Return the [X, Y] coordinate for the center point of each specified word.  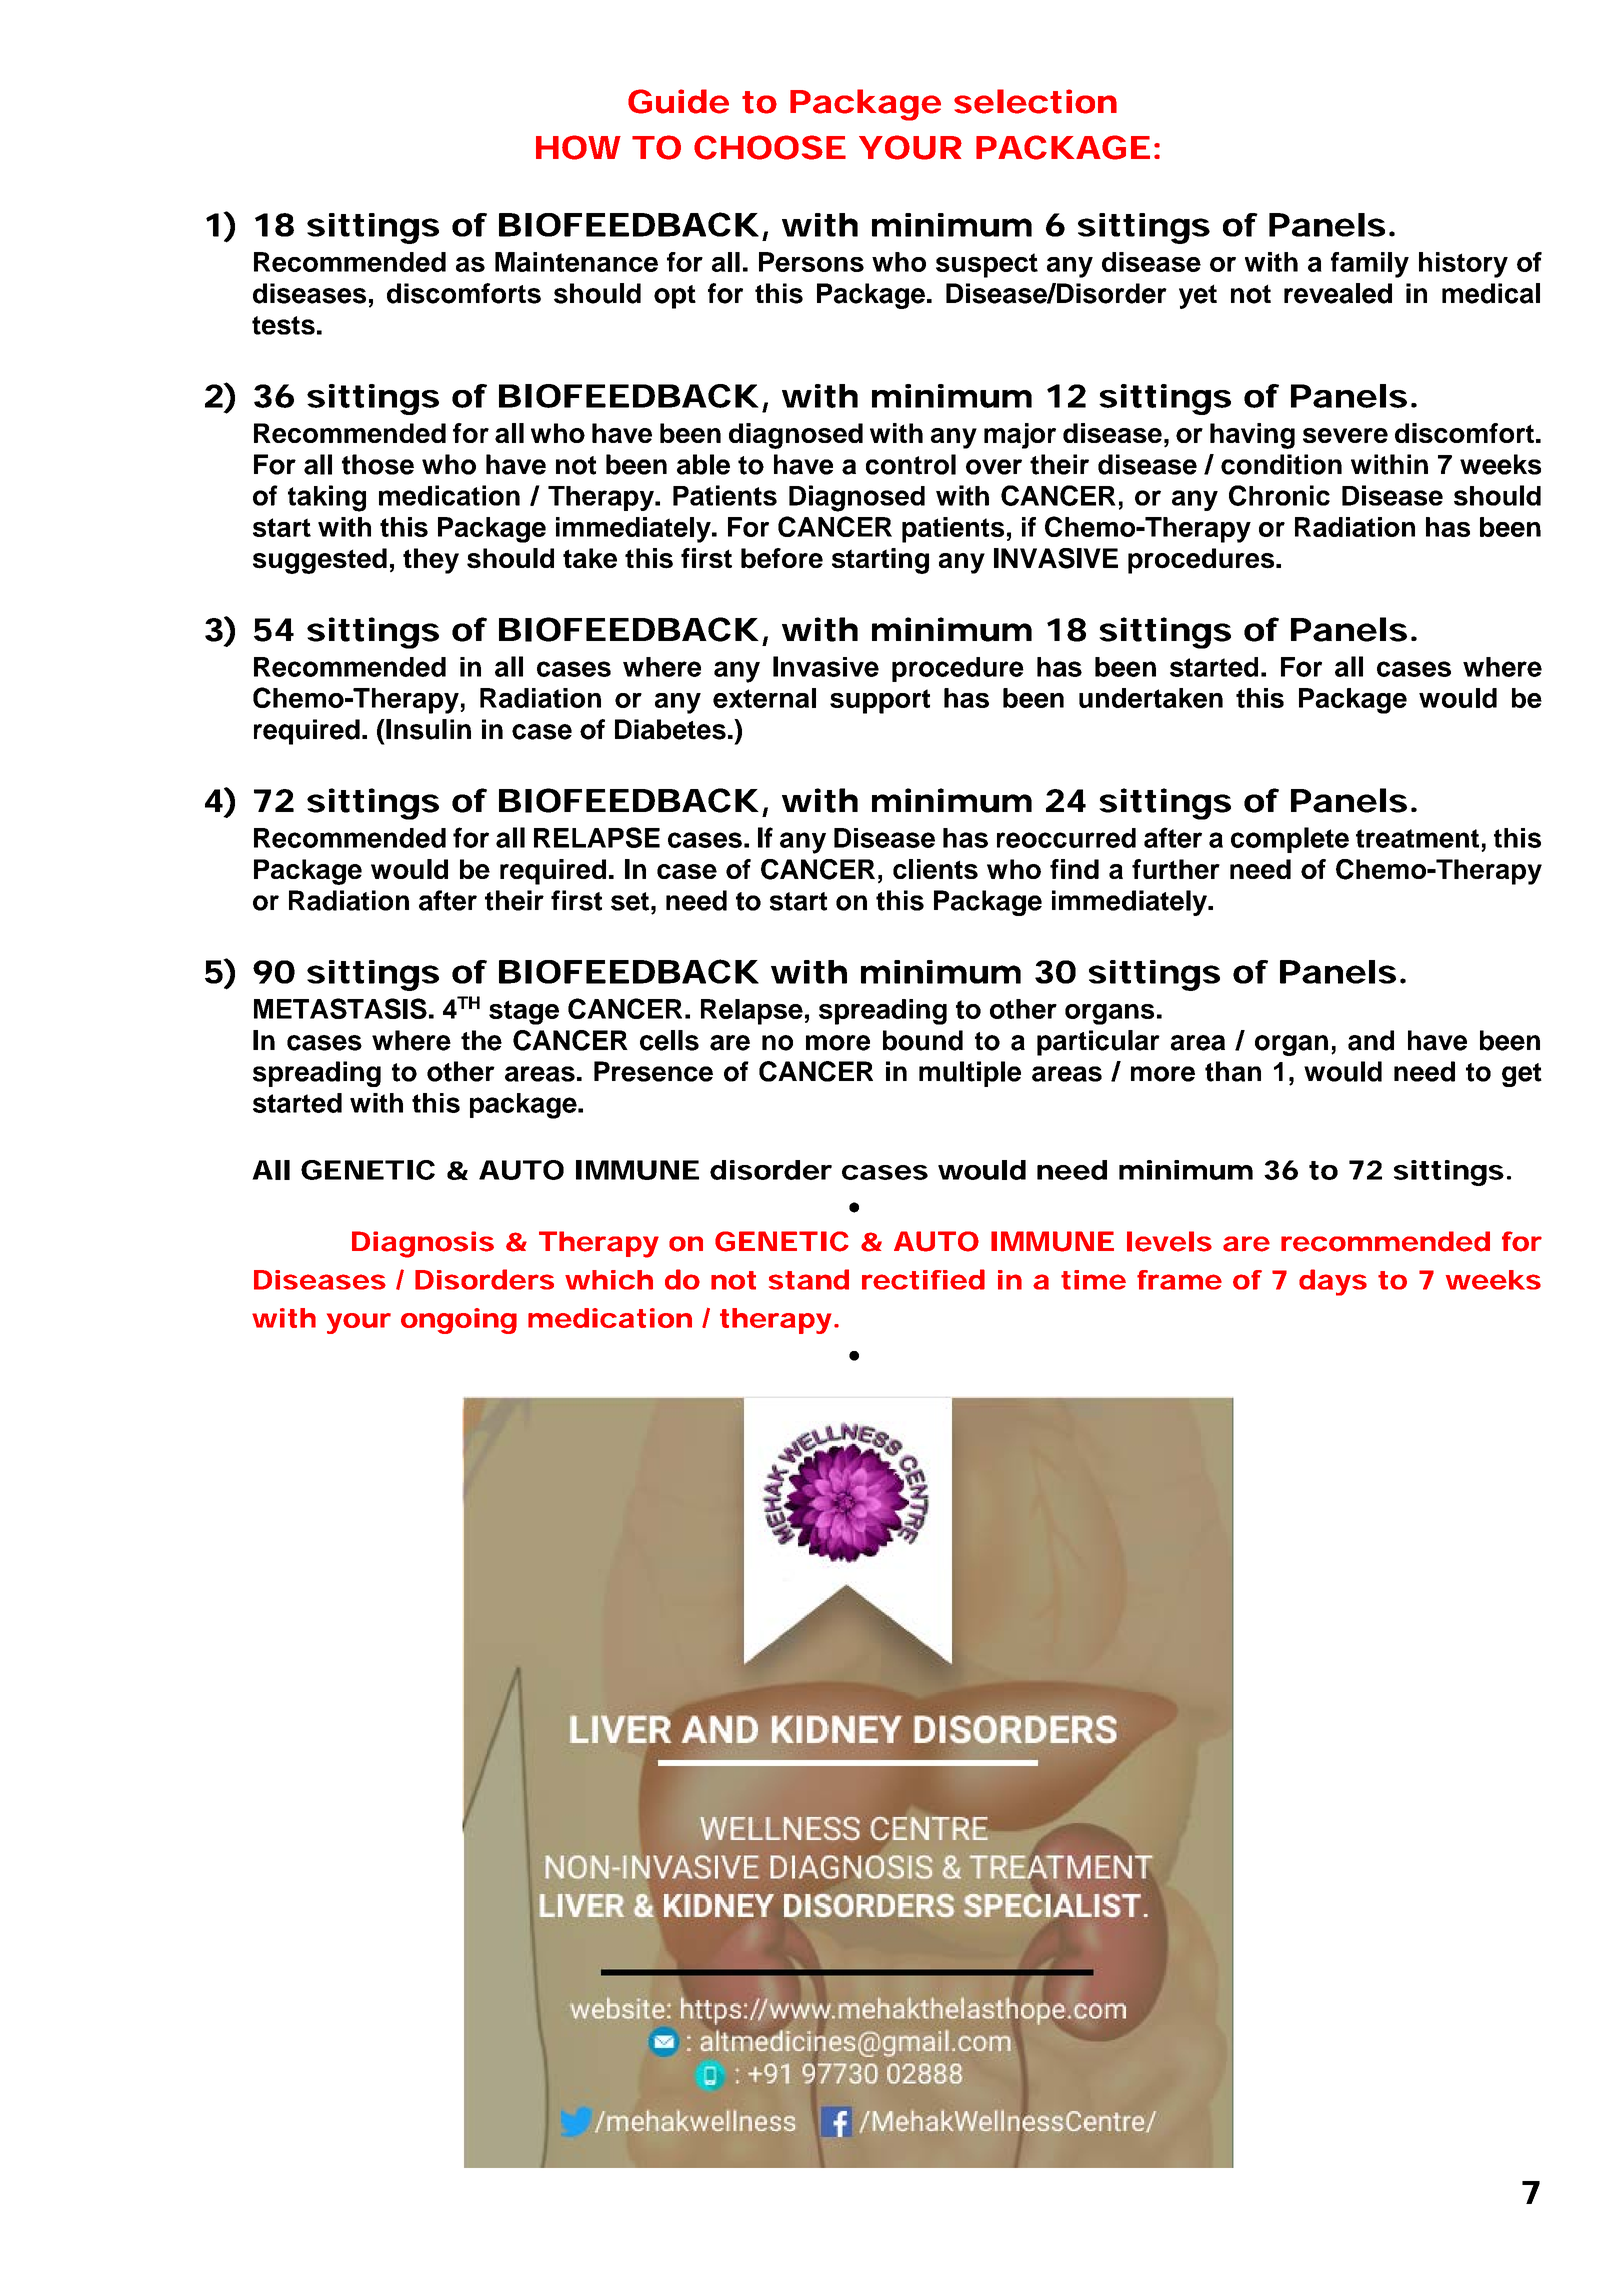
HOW [578, 147]
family [1370, 265]
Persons [811, 262]
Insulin [427, 729]
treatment [1417, 838]
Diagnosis [423, 1244]
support [880, 701]
